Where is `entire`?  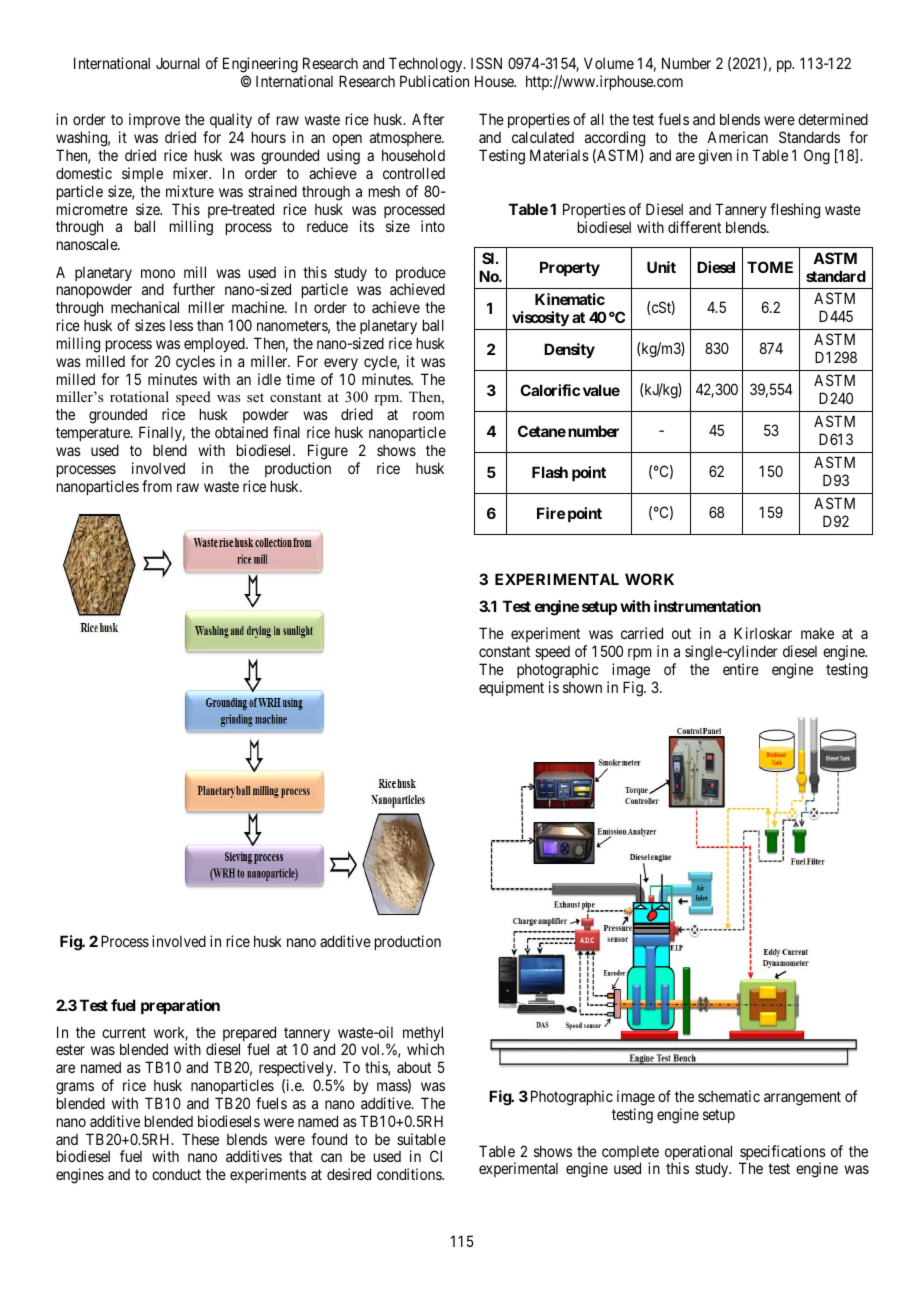
entire is located at coordinates (741, 669).
